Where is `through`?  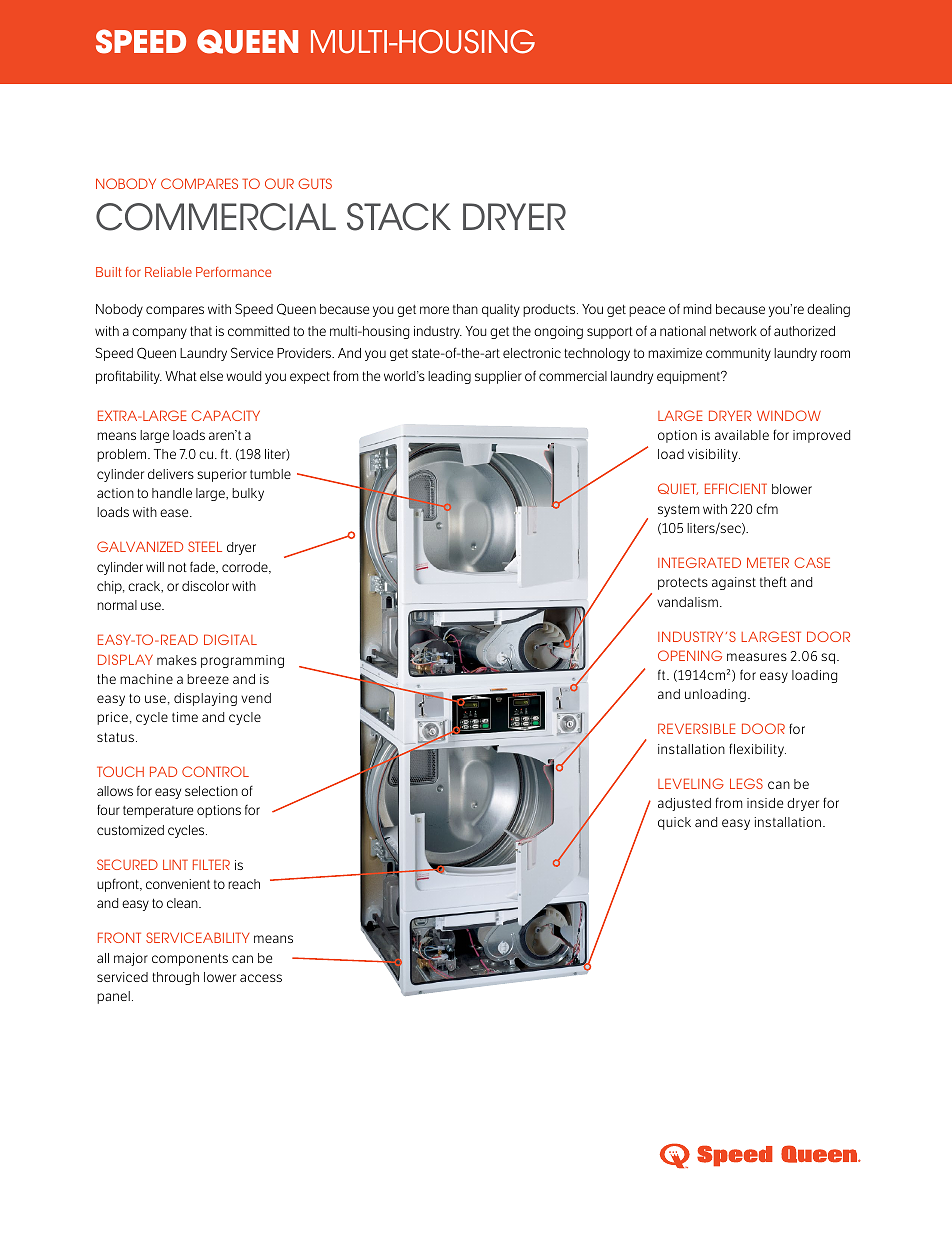 through is located at coordinates (175, 978).
